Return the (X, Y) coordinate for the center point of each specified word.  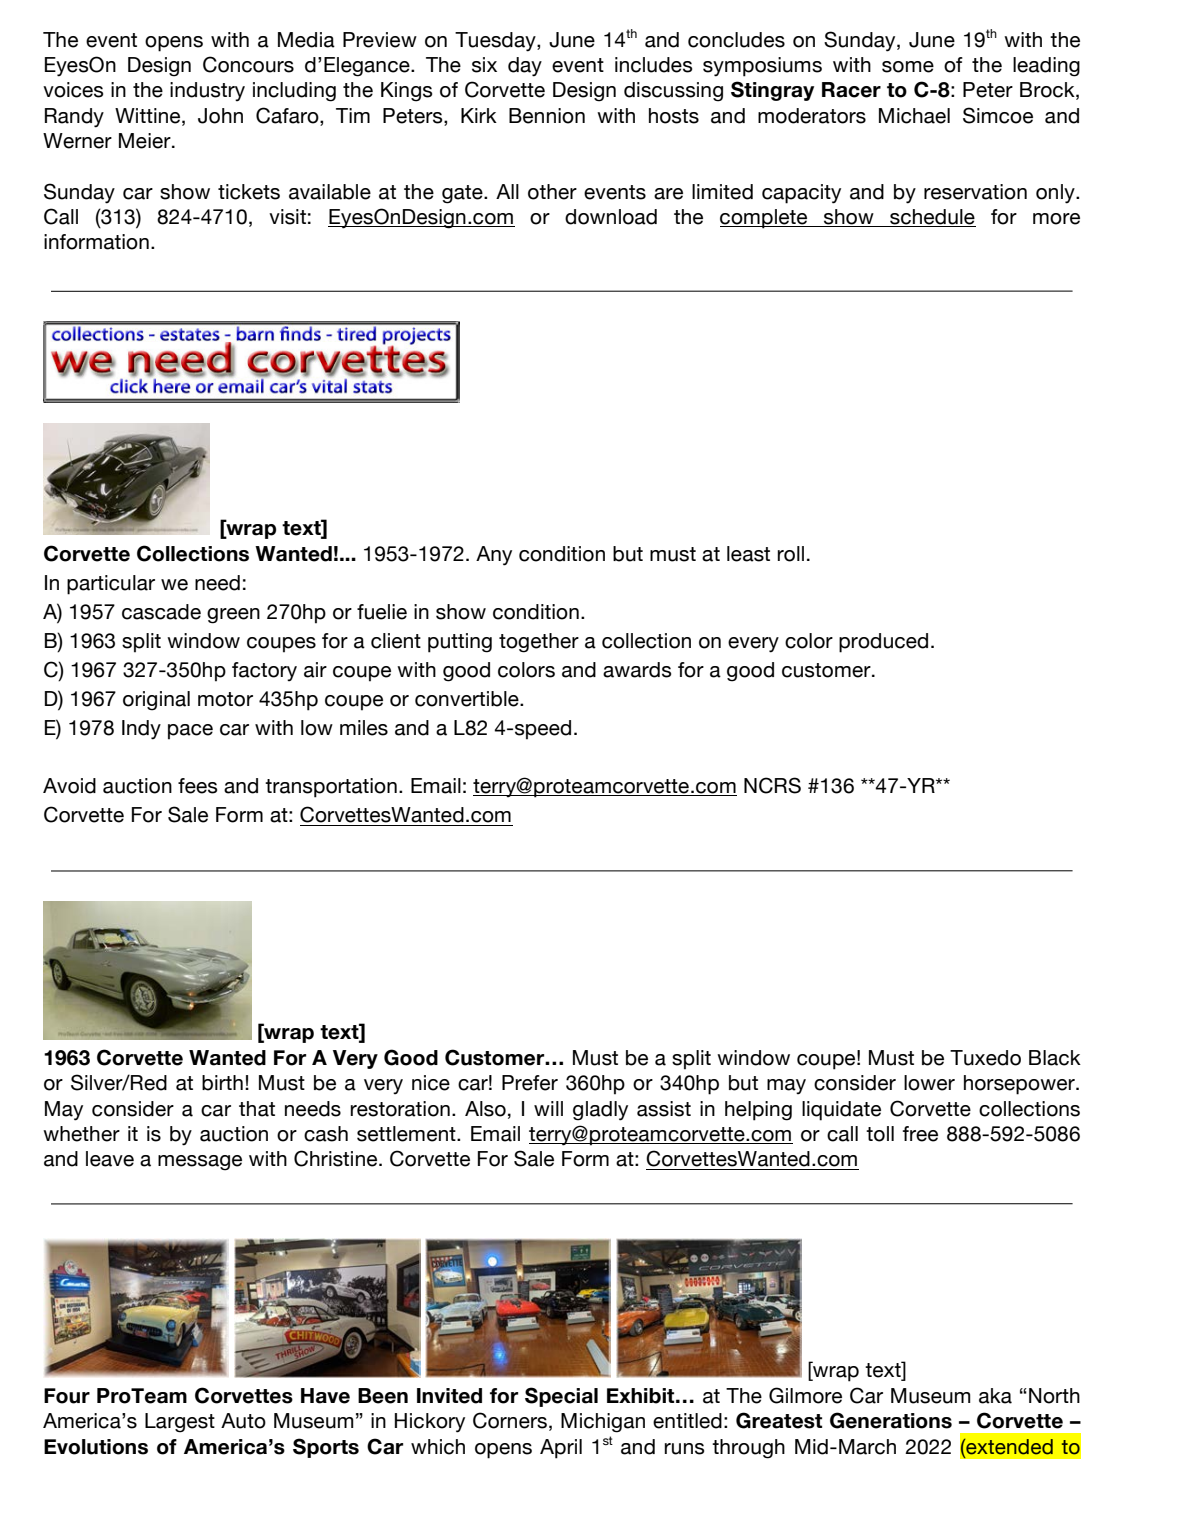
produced (883, 643)
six (484, 65)
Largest (180, 1423)
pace (190, 732)
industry (207, 91)
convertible (468, 699)
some (908, 67)
